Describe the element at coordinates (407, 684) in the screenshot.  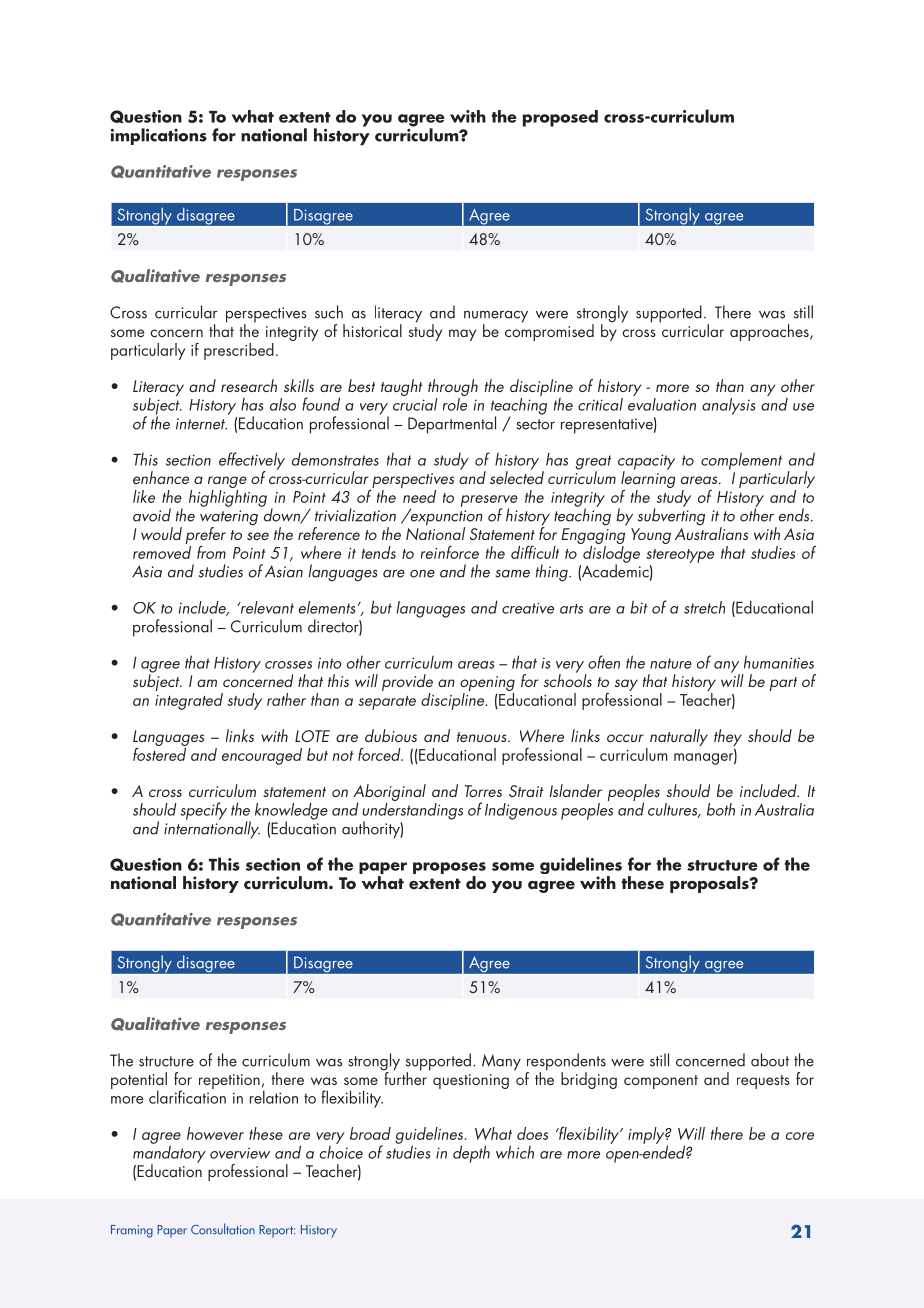
I see `provide` at that location.
